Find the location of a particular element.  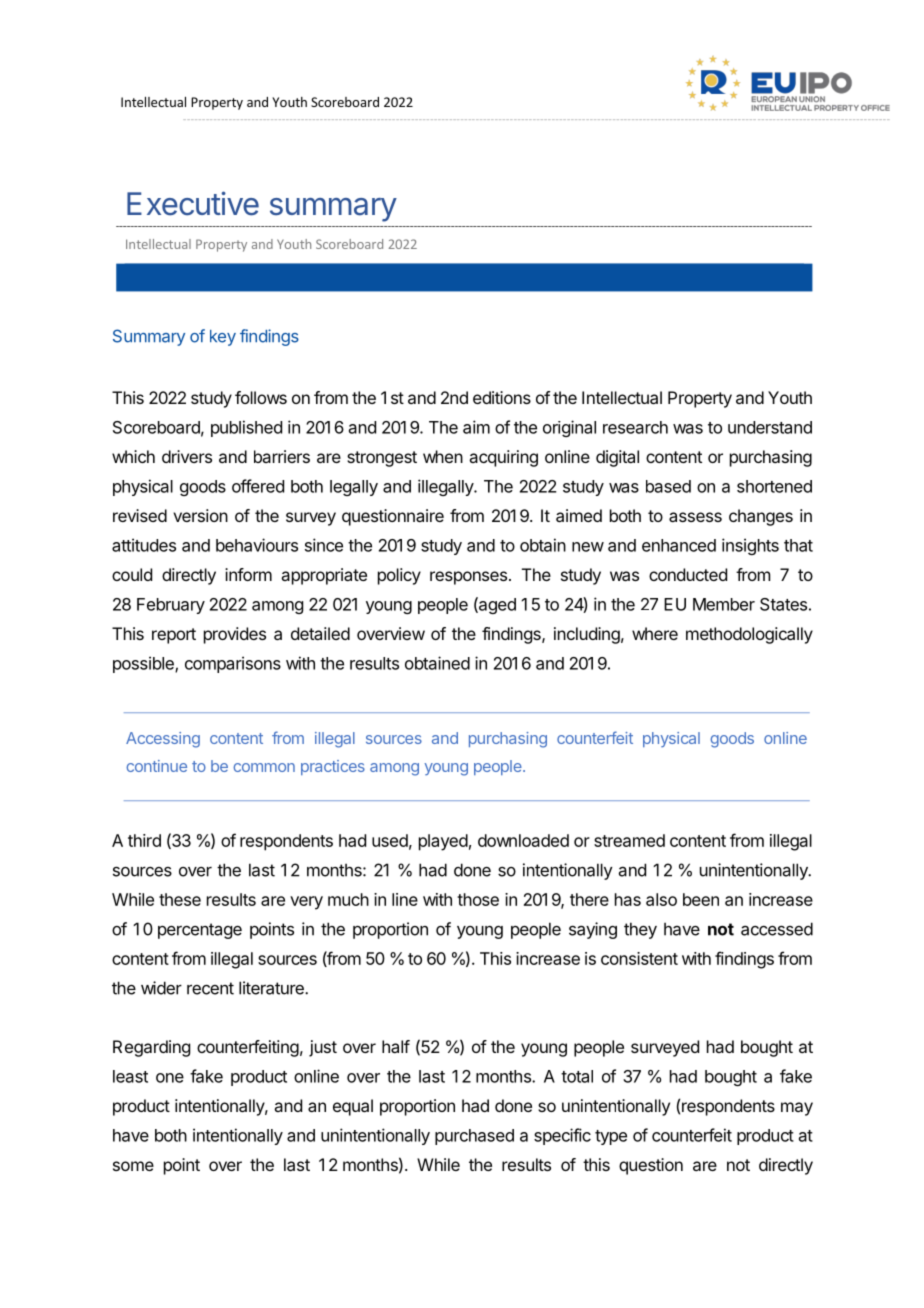

including is located at coordinates (587, 635).
